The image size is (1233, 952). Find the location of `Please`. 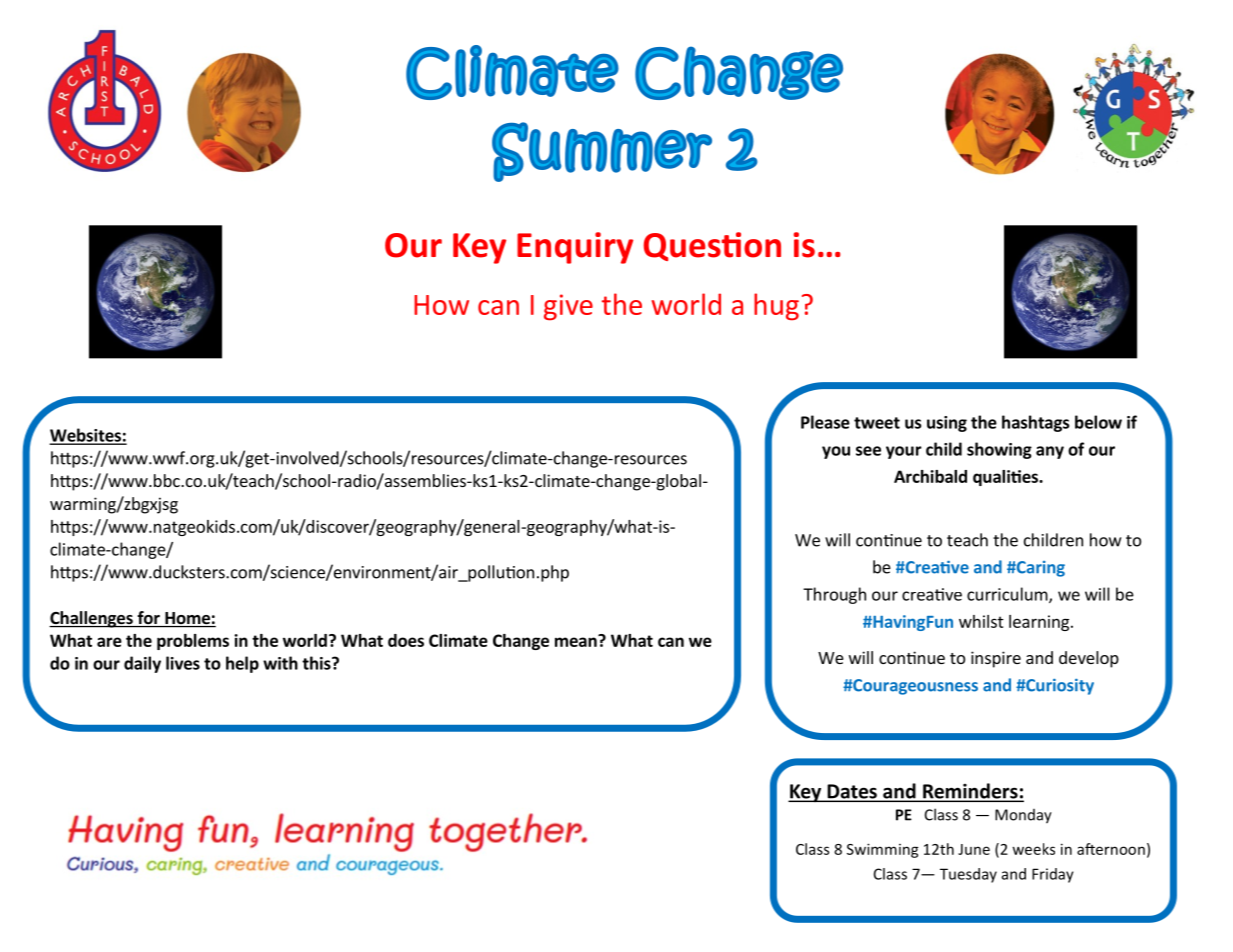

Please is located at coordinates (825, 422).
